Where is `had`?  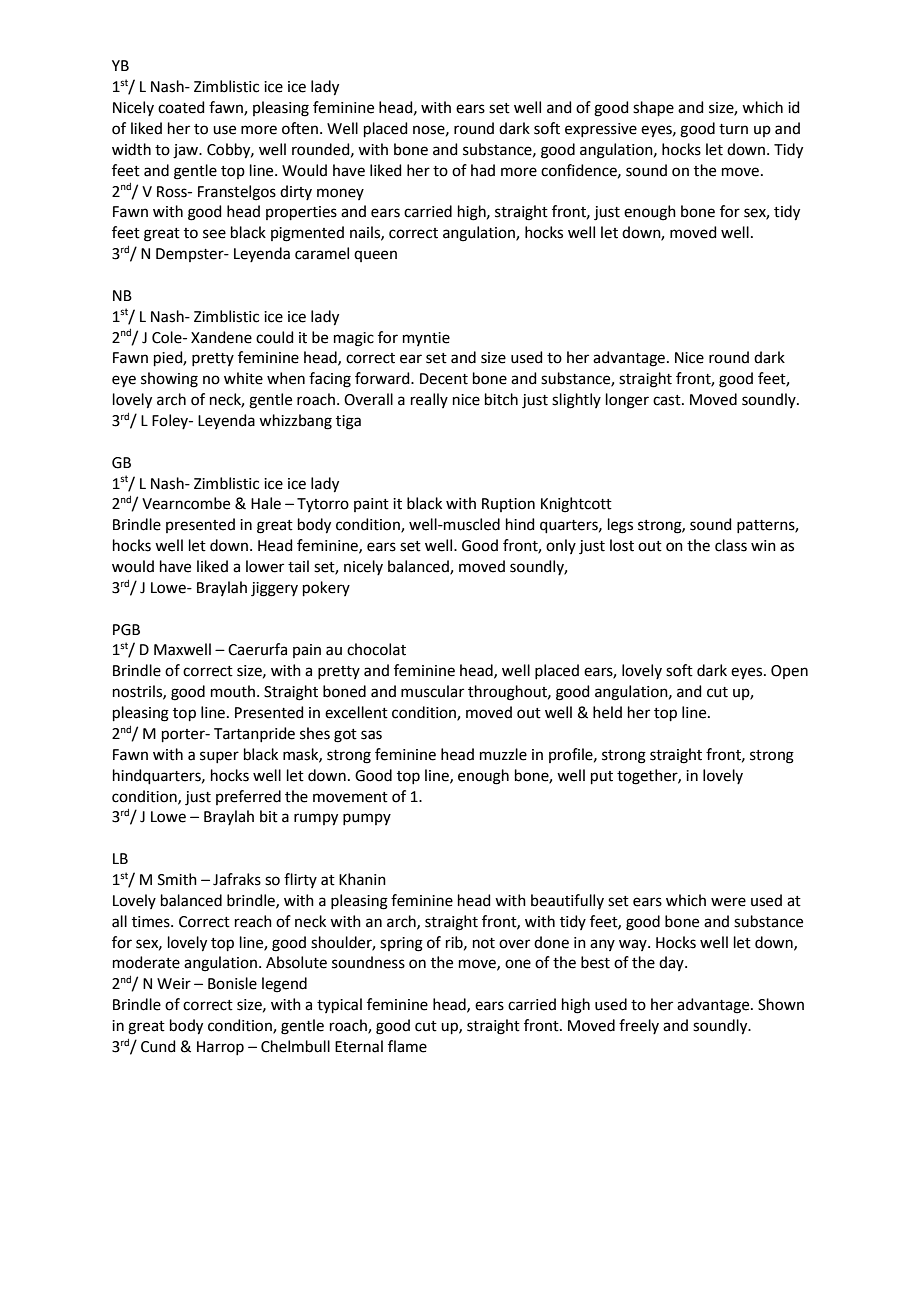
had is located at coordinates (483, 170).
